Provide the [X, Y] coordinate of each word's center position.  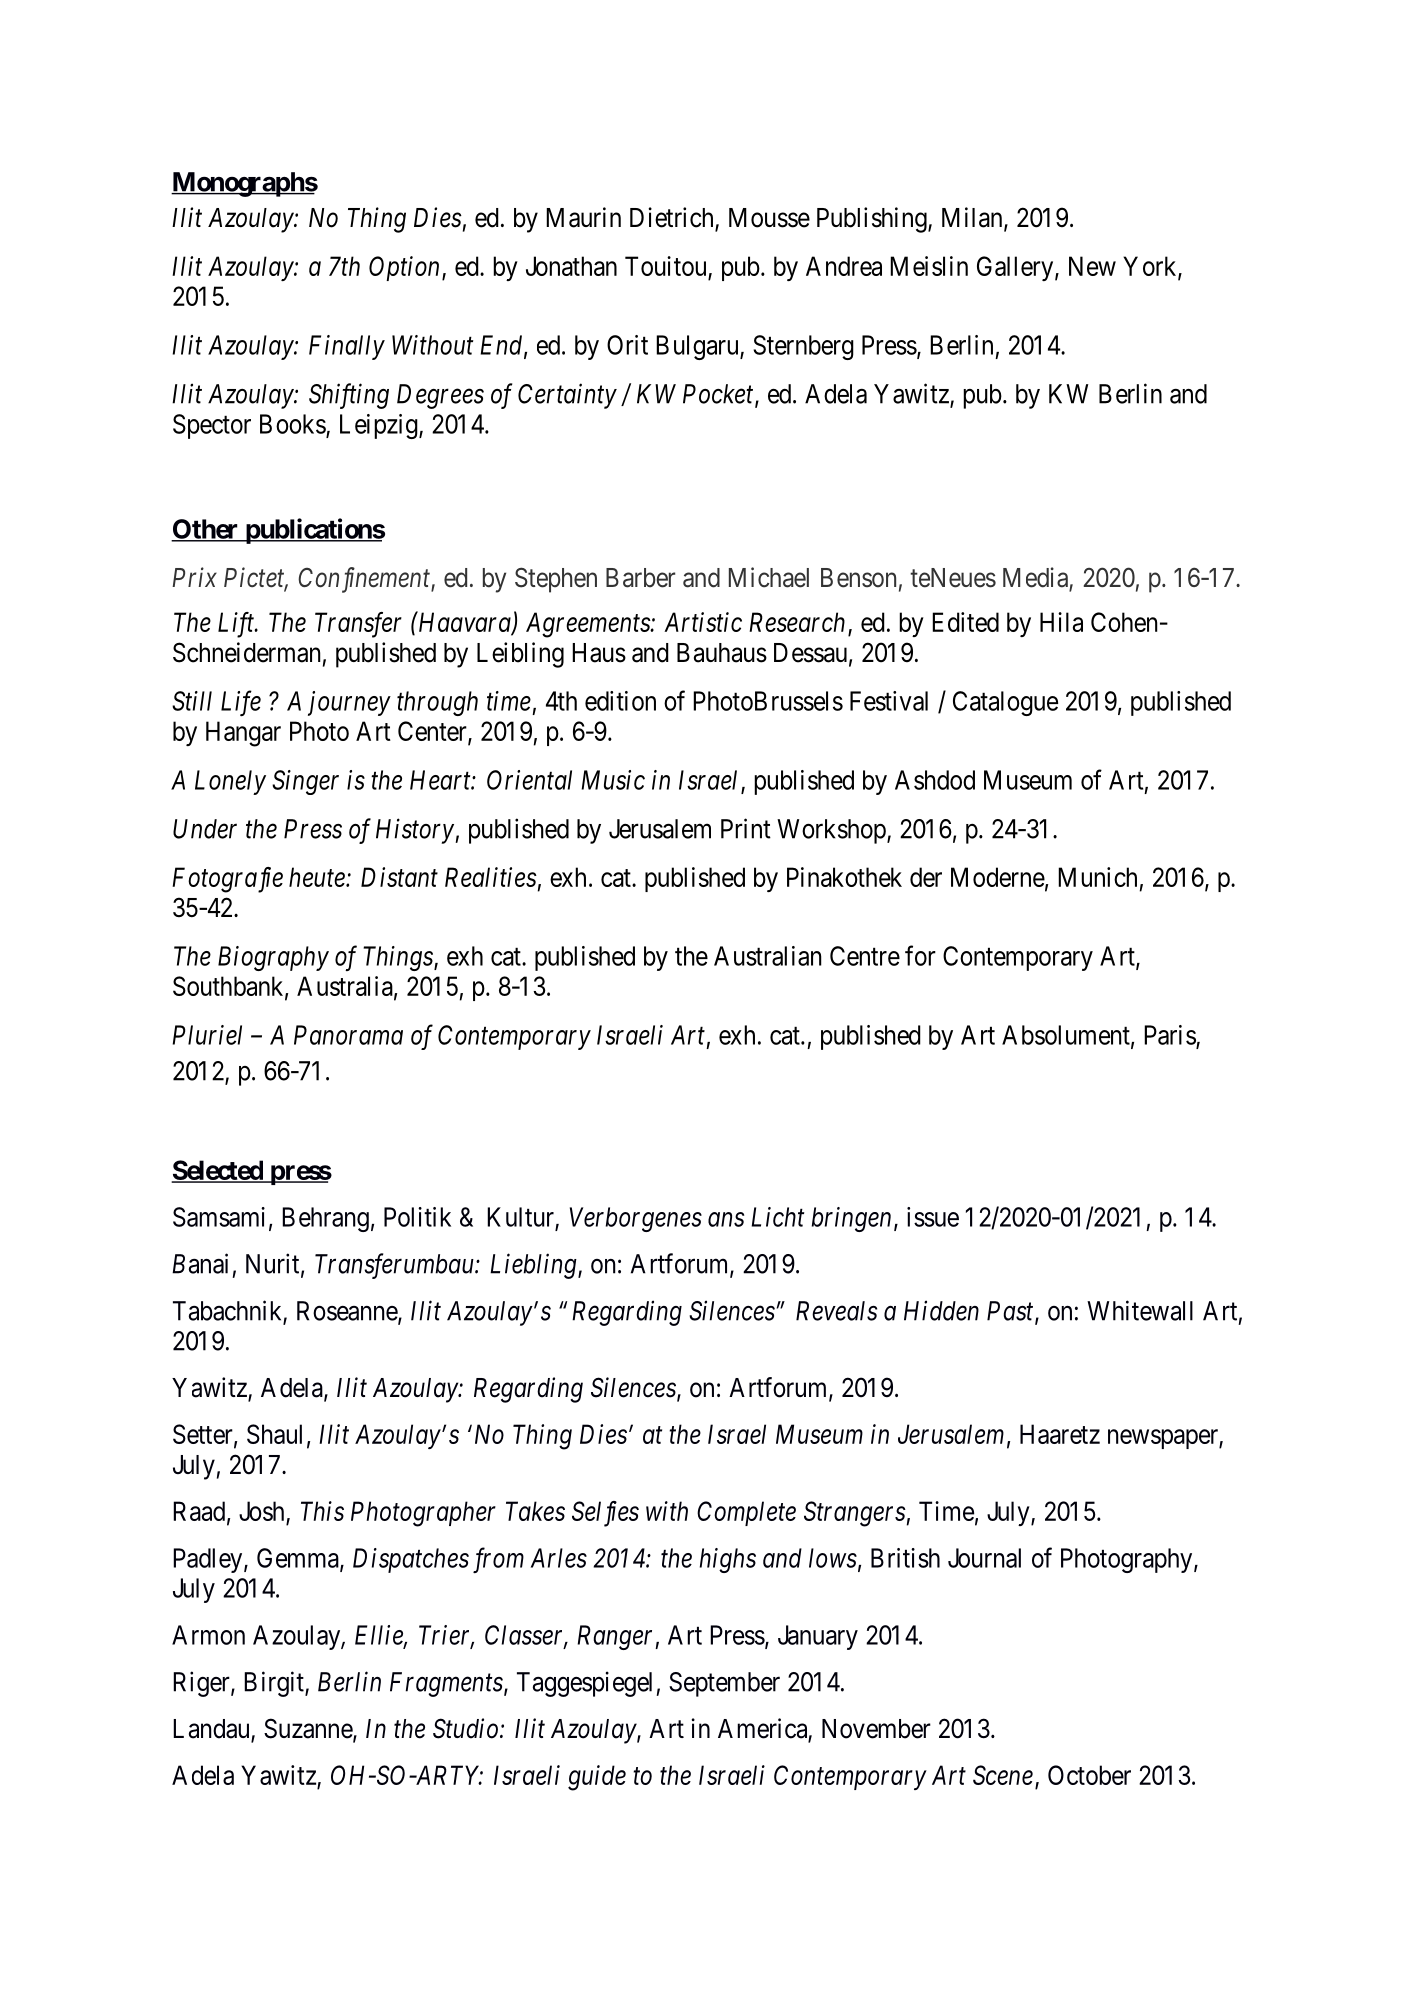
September [724, 1684]
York [1151, 267]
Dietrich [673, 218]
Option [404, 268]
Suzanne [309, 1729]
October [1089, 1775]
